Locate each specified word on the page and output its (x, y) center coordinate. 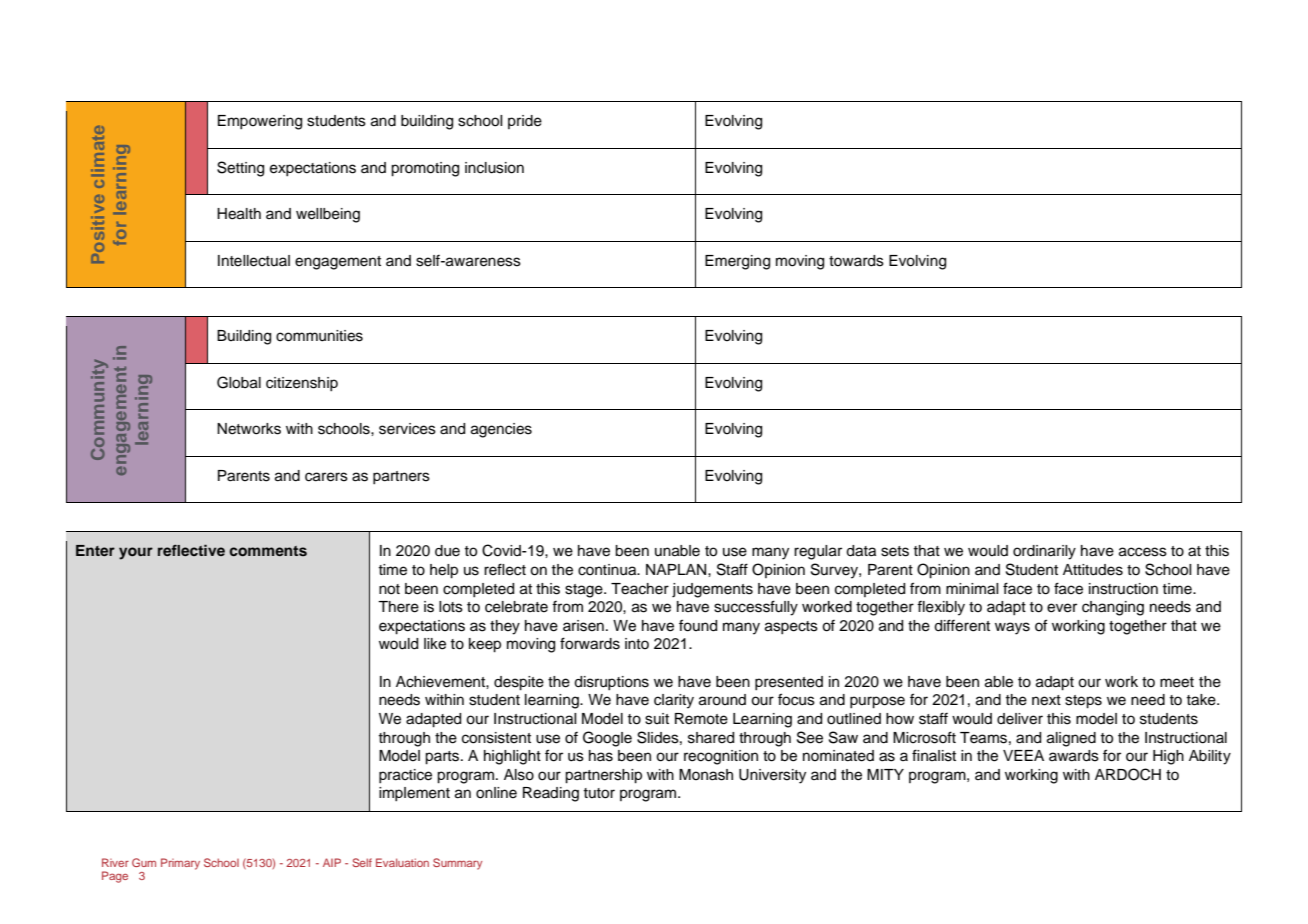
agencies (501, 430)
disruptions (611, 683)
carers (326, 477)
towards (856, 261)
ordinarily (1044, 552)
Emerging (737, 262)
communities (319, 336)
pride (525, 122)
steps (1083, 702)
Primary (180, 864)
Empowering (260, 122)
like (435, 644)
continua (608, 570)
